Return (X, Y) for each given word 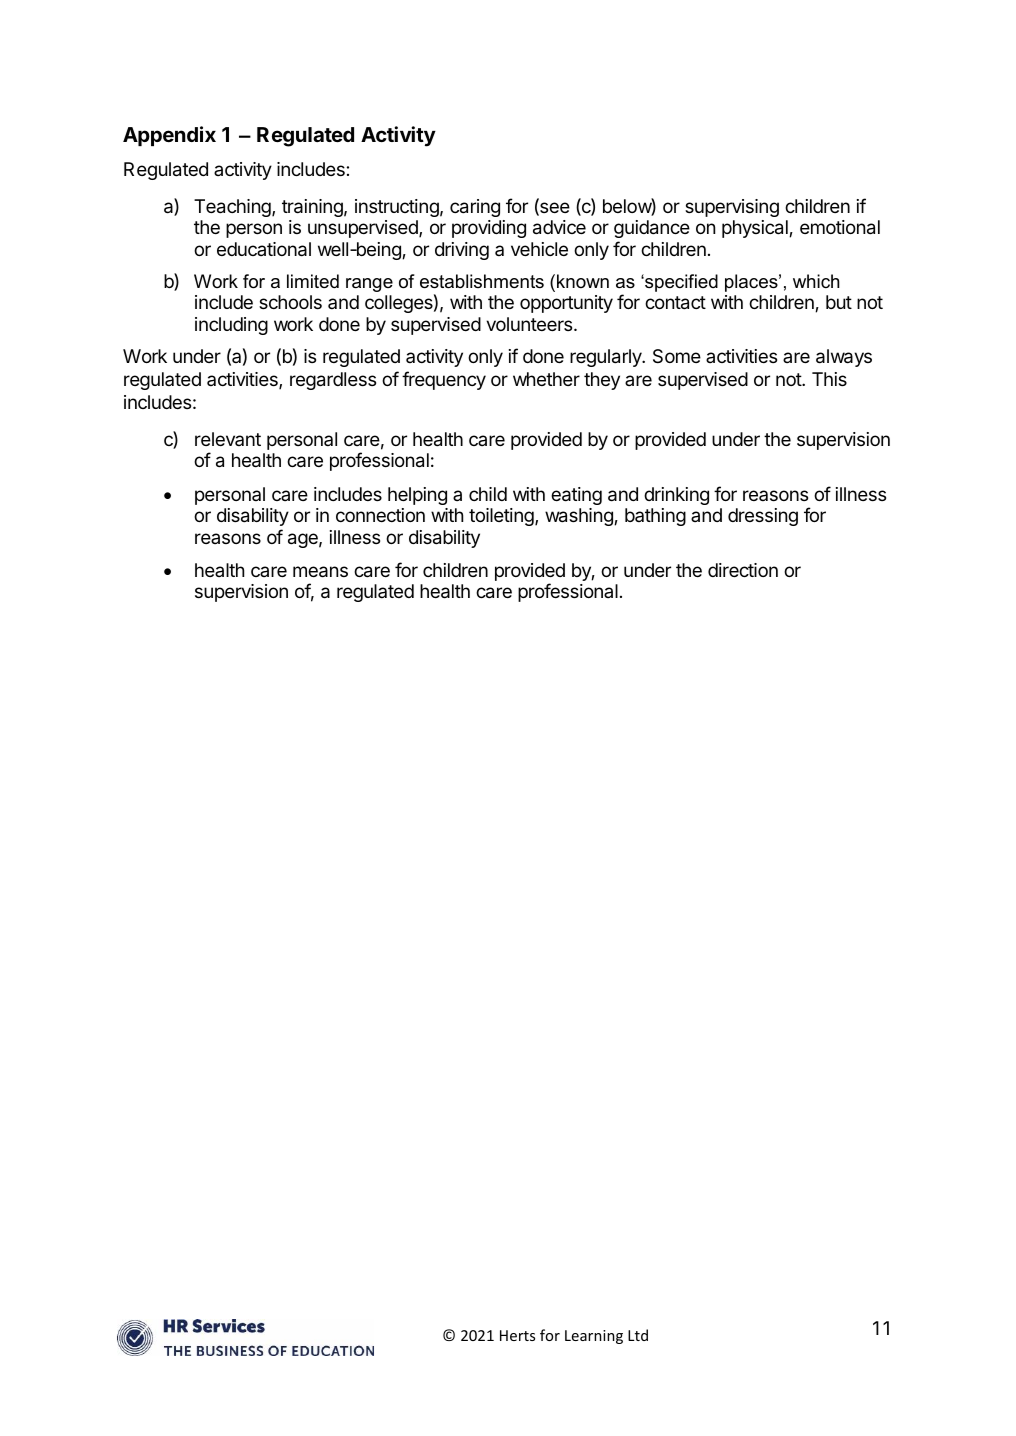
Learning (594, 1337)
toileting (502, 517)
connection (380, 515)
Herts (517, 1335)
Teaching (233, 208)
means (320, 572)
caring (475, 208)
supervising (732, 208)
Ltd (638, 1335)
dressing (763, 517)
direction (743, 570)
